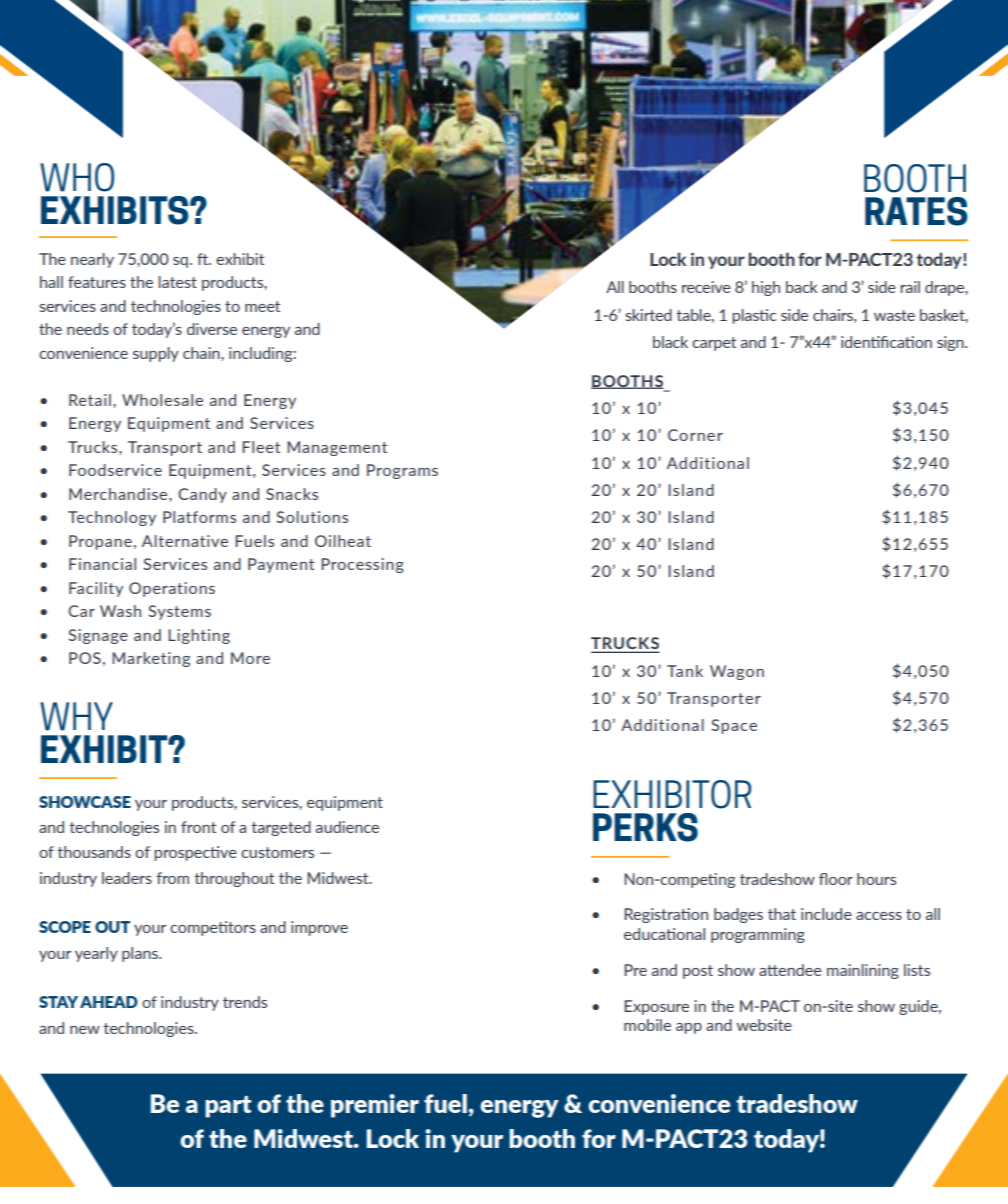 The height and width of the page is (1204, 1008). What do you see at coordinates (695, 435) in the page?
I see `Corner` at bounding box center [695, 435].
